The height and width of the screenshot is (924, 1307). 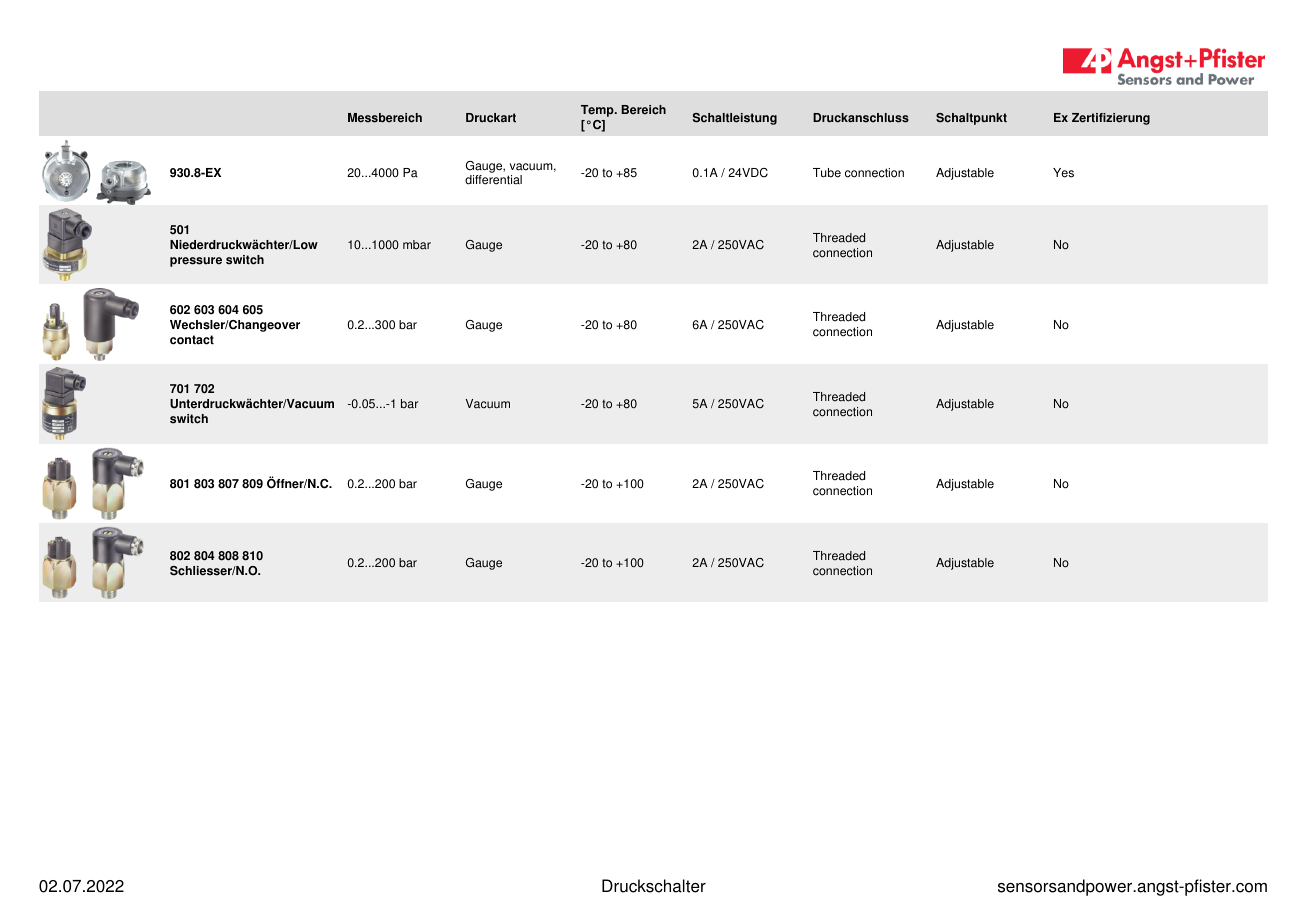 I want to click on contact, so click(x=192, y=340).
